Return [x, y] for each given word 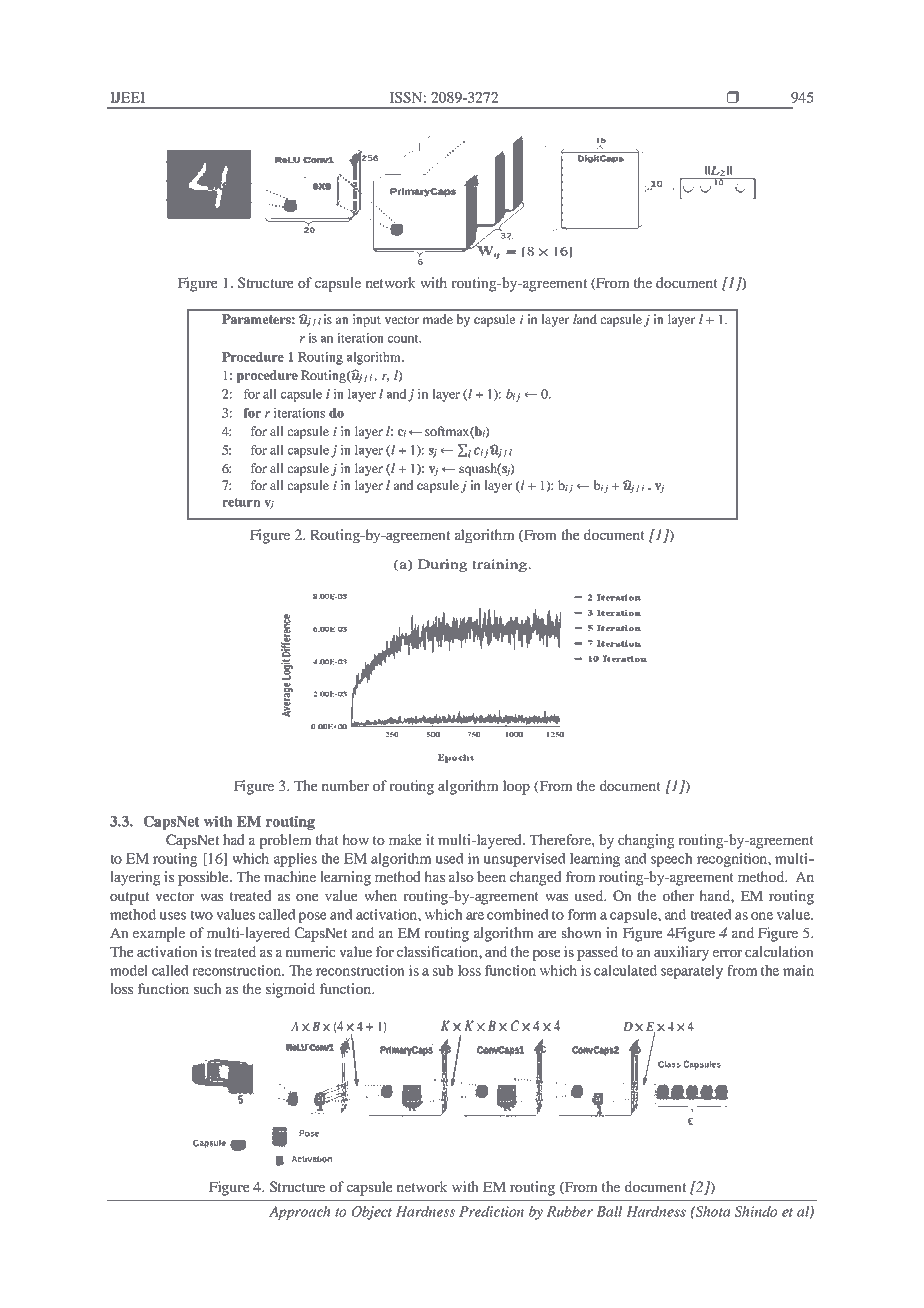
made [437, 319]
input [367, 320]
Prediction [491, 1211]
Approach [300, 1213]
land [585, 319]
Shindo [756, 1211]
